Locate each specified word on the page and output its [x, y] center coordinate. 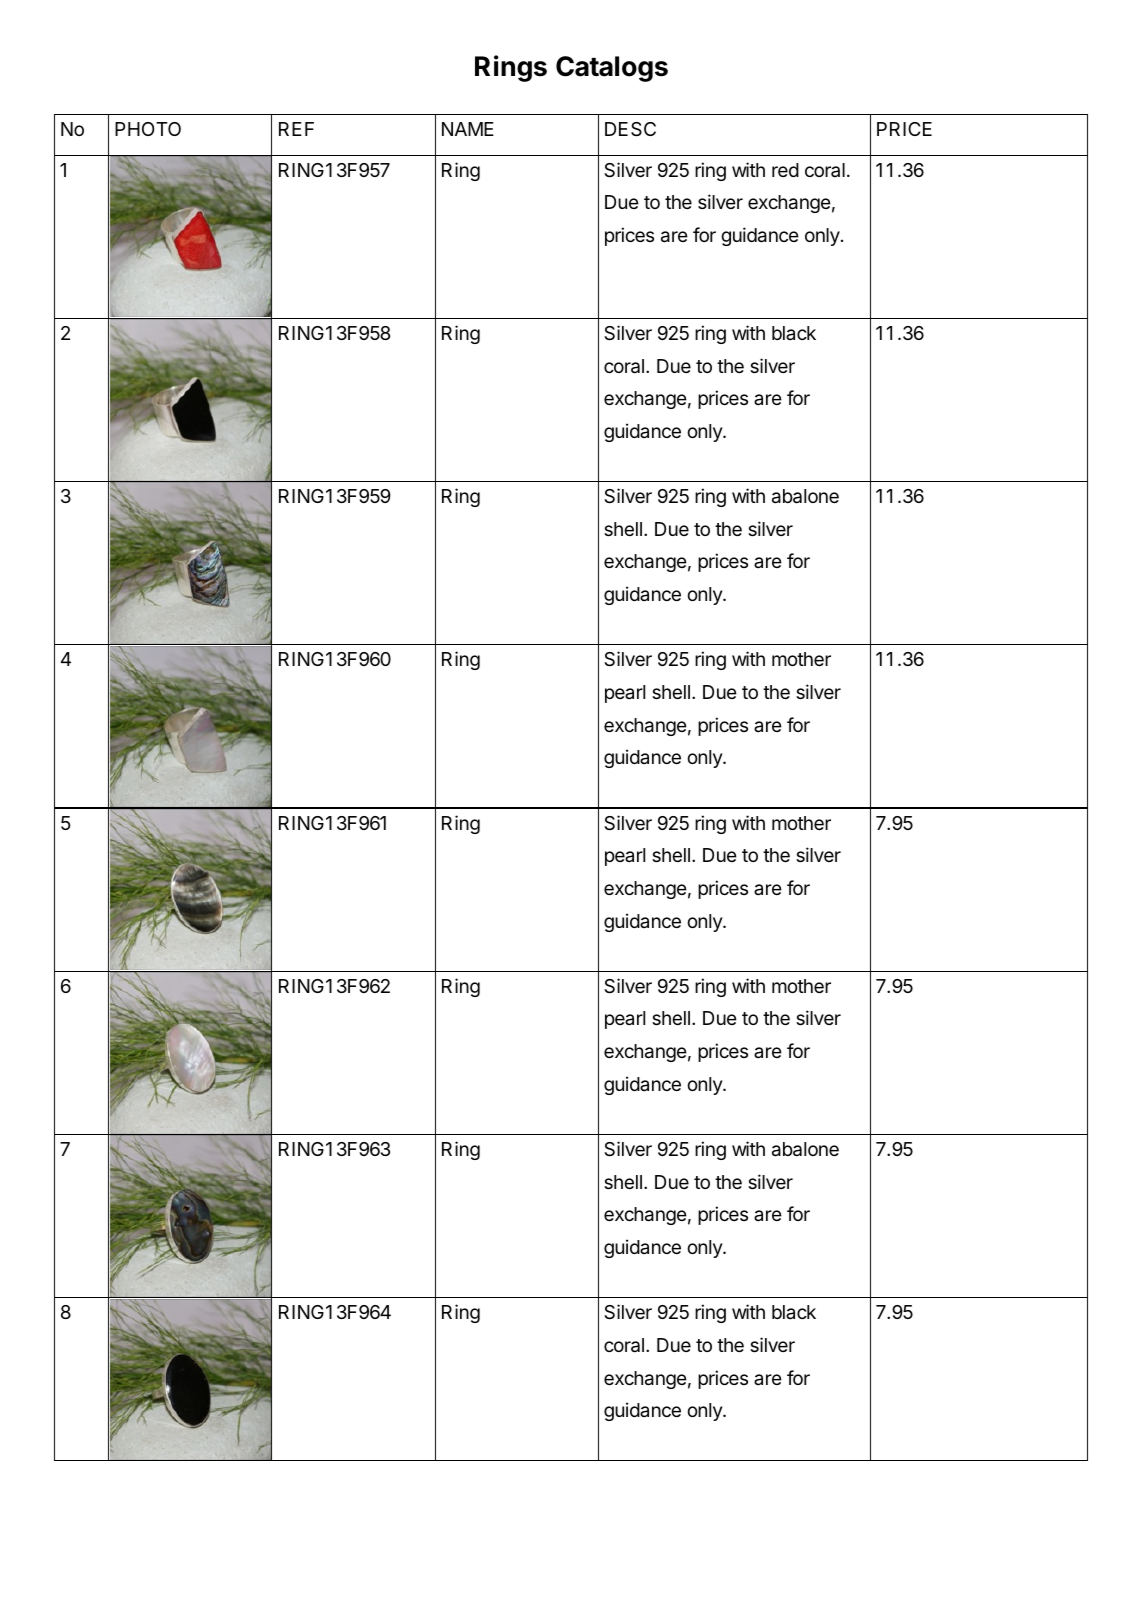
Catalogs [612, 69]
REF [296, 129]
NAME [468, 129]
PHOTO [148, 129]
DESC [630, 129]
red [785, 170]
